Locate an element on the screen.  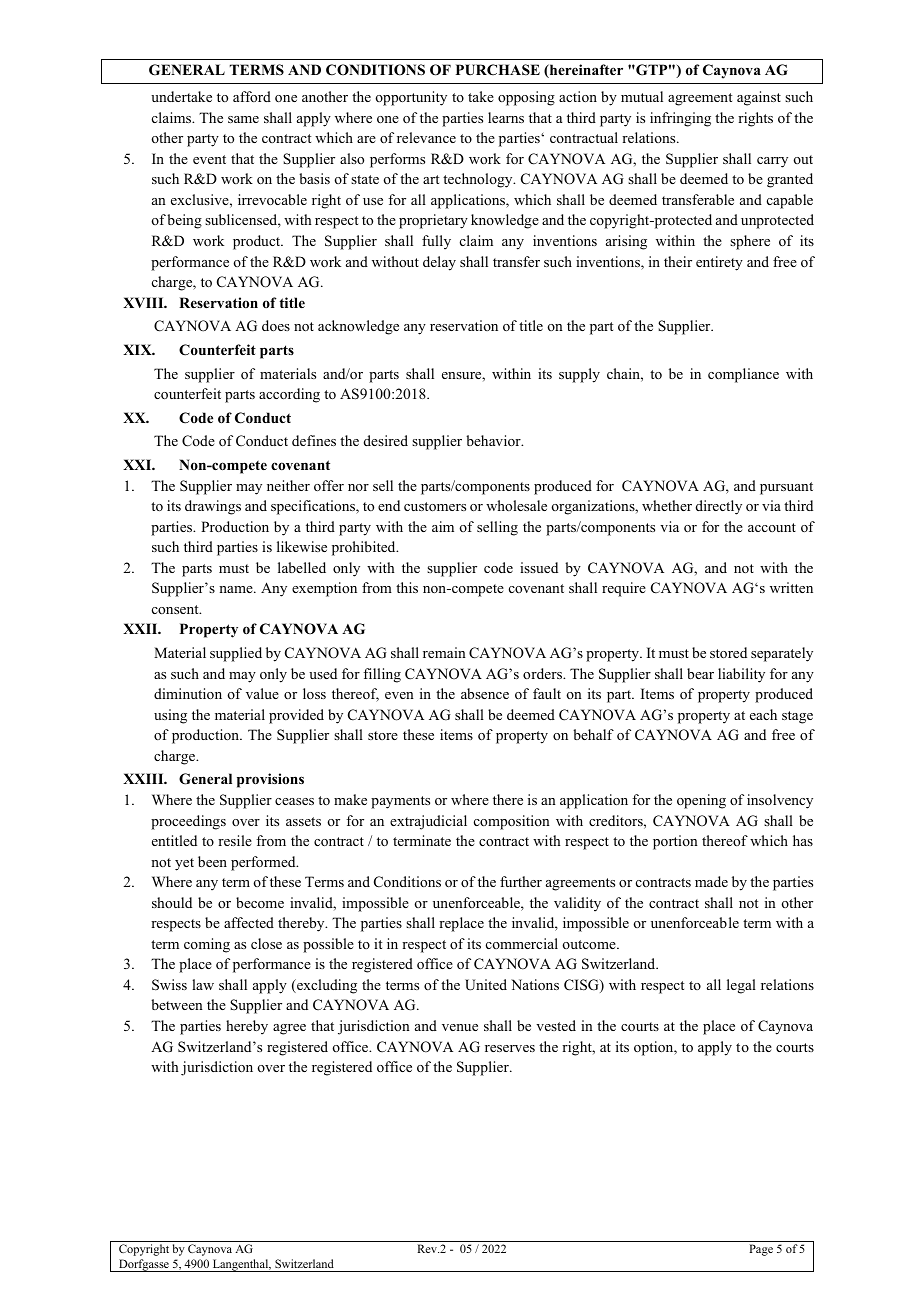
commercial is located at coordinates (522, 943).
